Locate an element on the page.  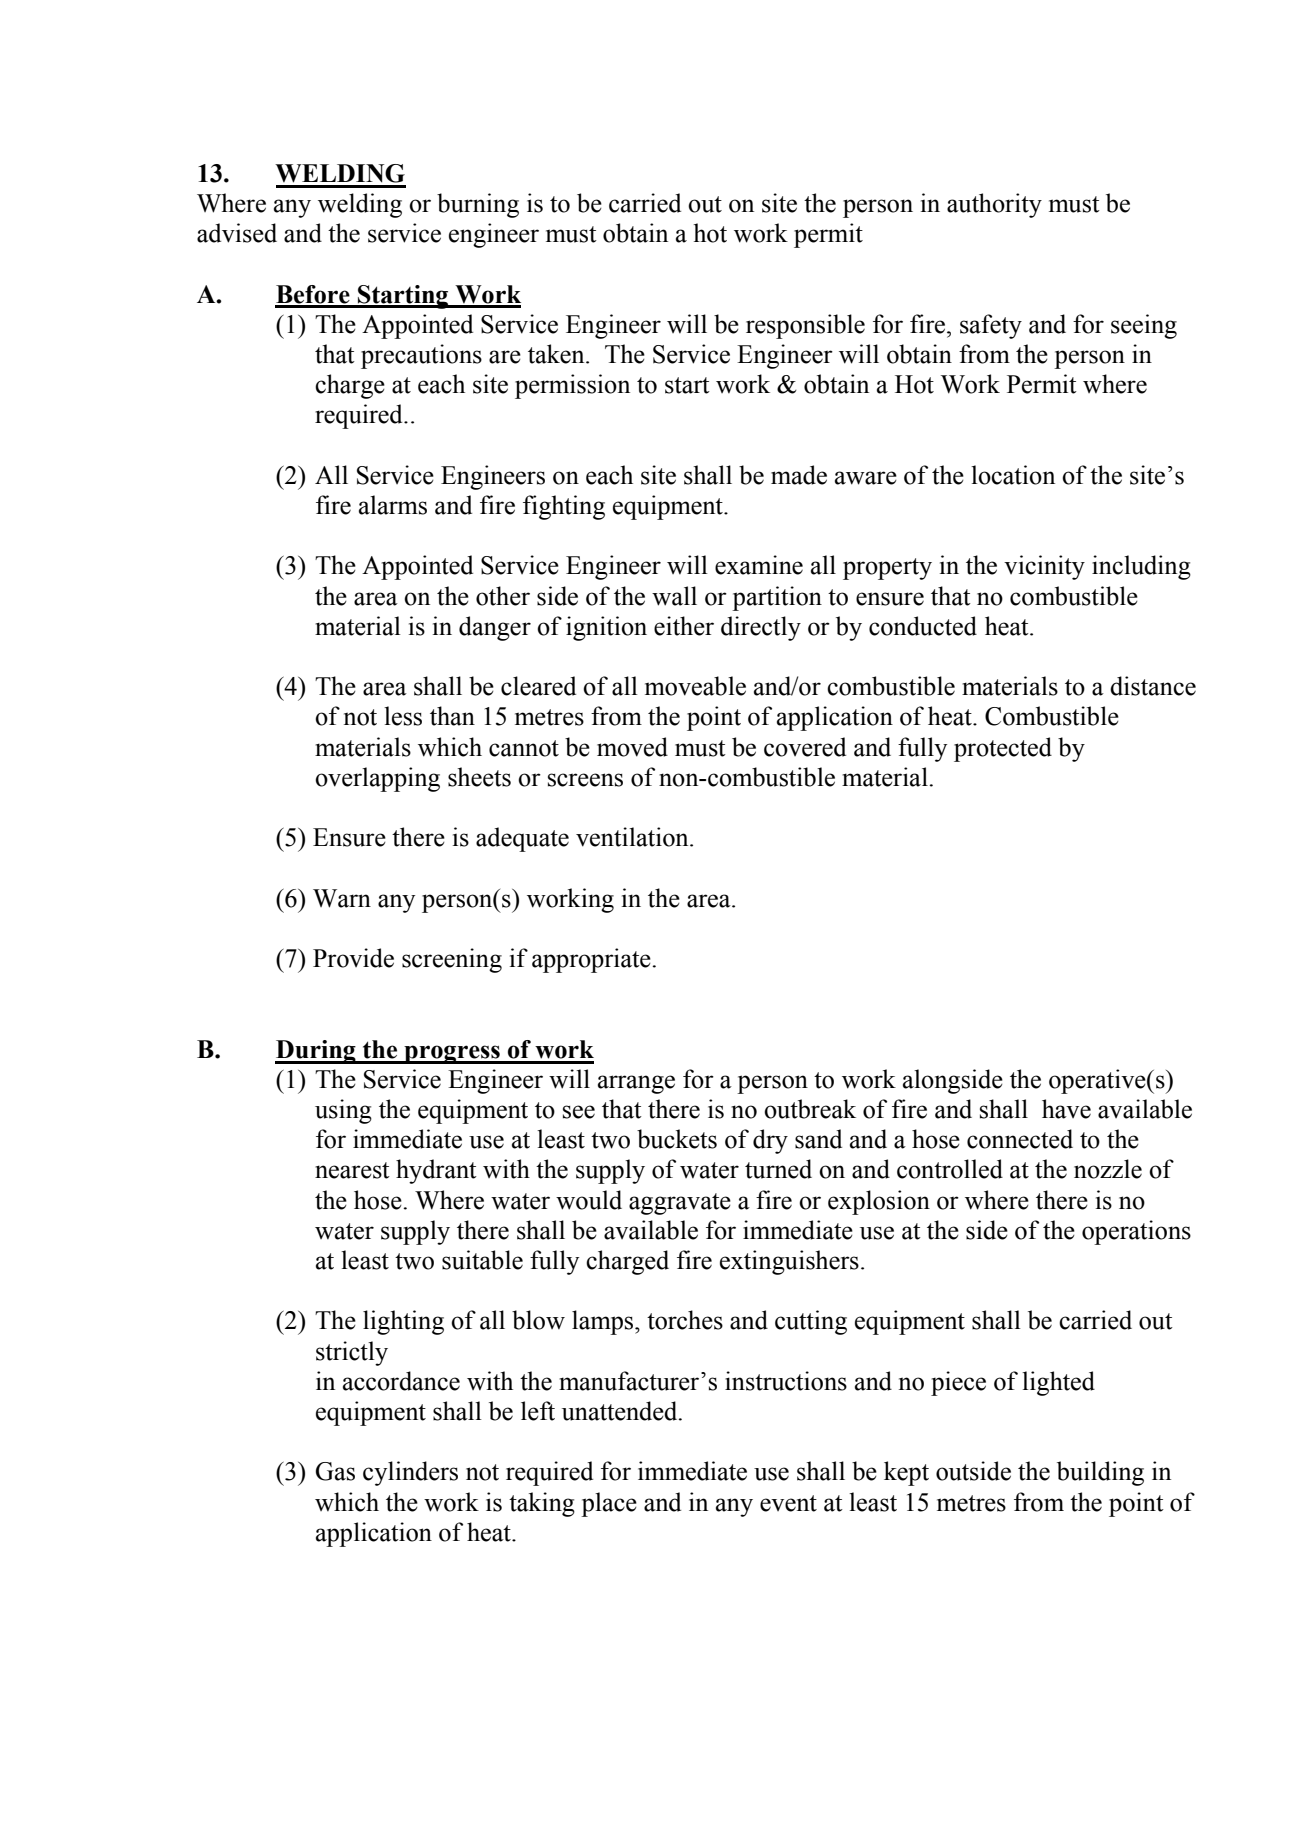
less is located at coordinates (403, 716).
